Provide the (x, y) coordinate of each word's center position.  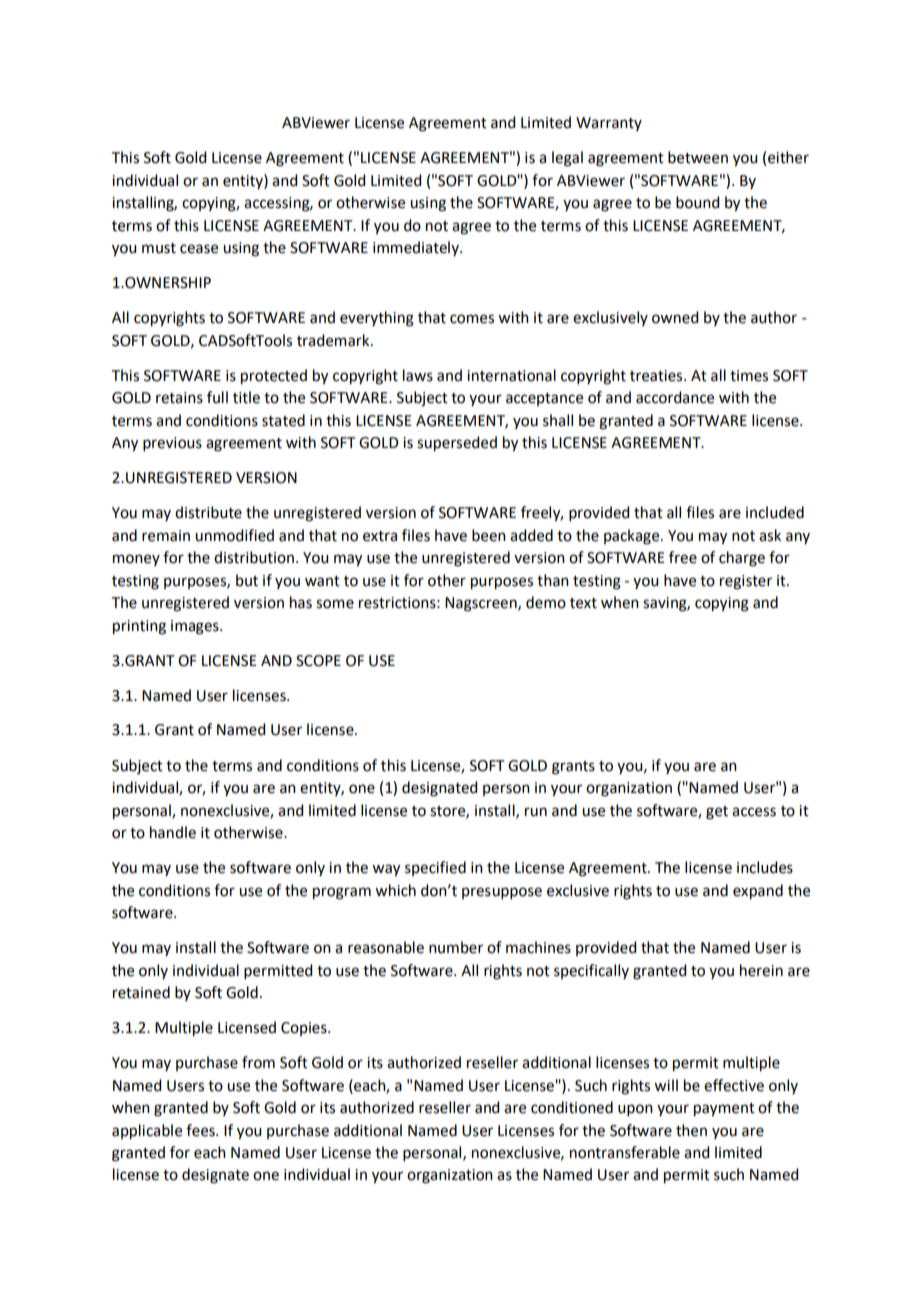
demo (546, 602)
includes (765, 867)
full (217, 397)
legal (567, 159)
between (698, 157)
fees (201, 1130)
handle (173, 832)
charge (742, 559)
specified (435, 868)
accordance (675, 397)
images (196, 627)
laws (418, 375)
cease (199, 249)
